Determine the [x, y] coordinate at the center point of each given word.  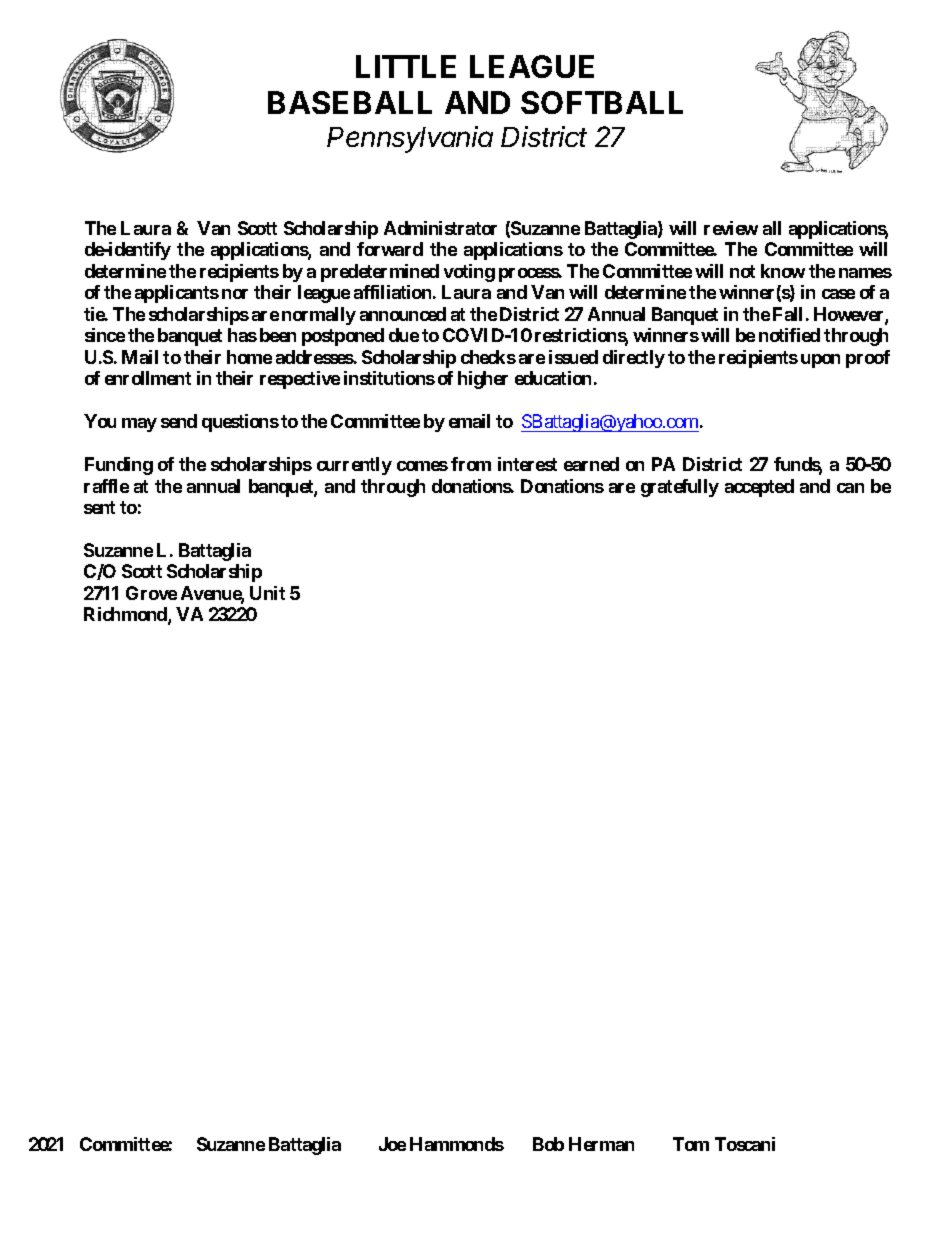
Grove [151, 593]
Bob [548, 1144]
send [179, 421]
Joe [392, 1144]
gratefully [680, 488]
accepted [759, 488]
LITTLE [406, 66]
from [471, 464]
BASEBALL [350, 102]
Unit [267, 593]
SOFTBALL [602, 102]
